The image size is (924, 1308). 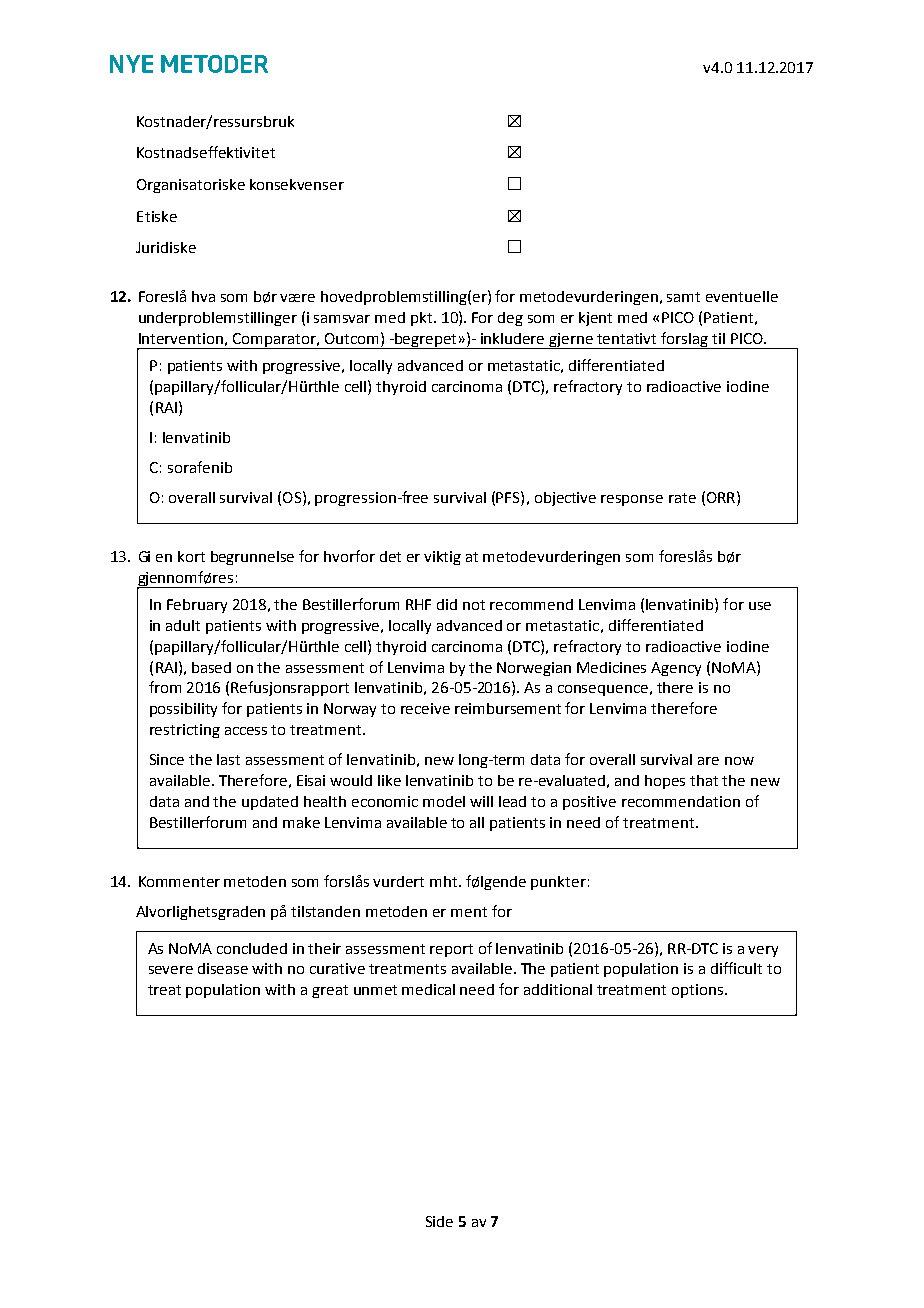 I want to click on samt, so click(x=683, y=297).
